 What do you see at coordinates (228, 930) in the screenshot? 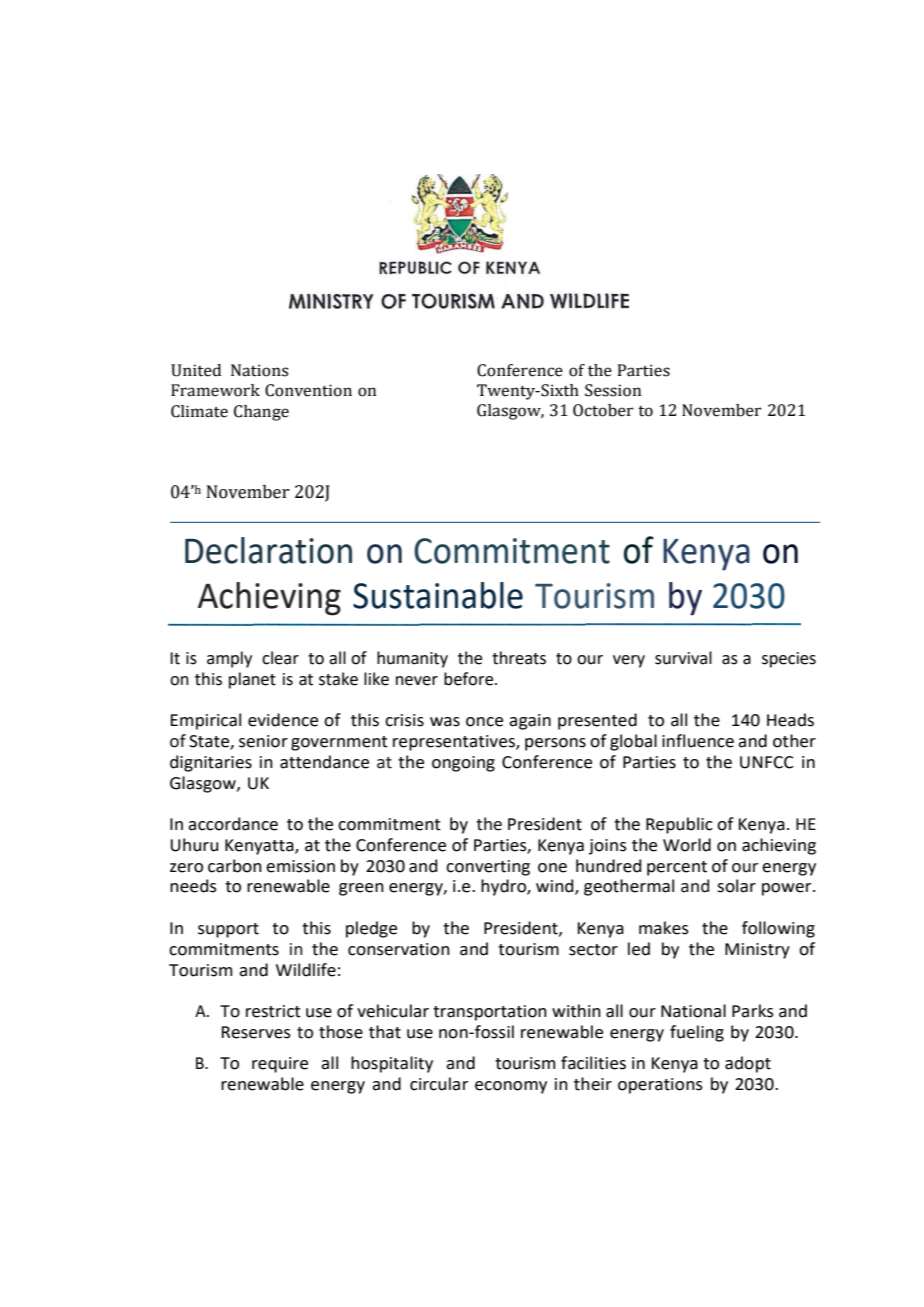
I see `support` at bounding box center [228, 930].
